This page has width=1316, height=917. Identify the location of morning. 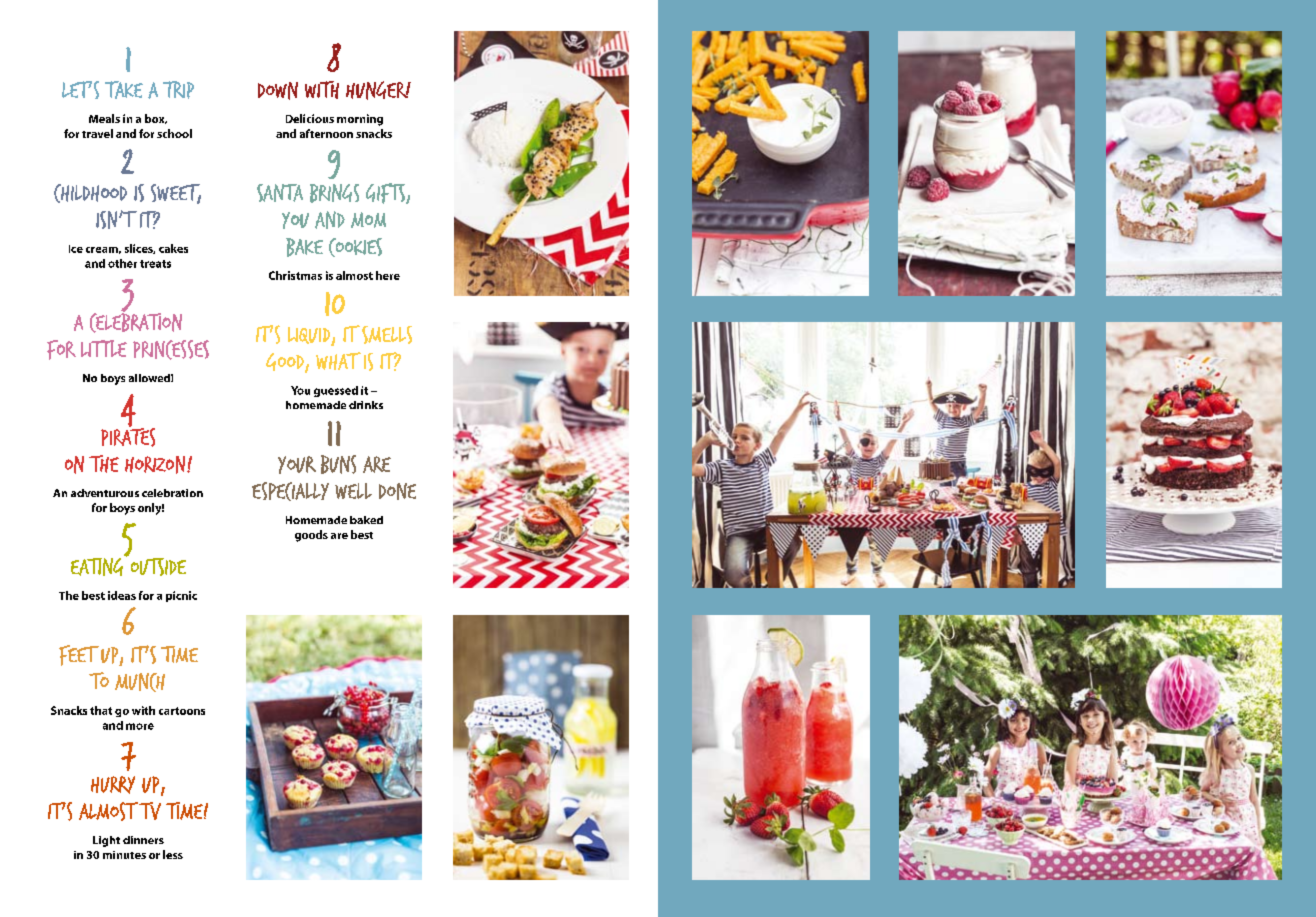
(360, 120).
